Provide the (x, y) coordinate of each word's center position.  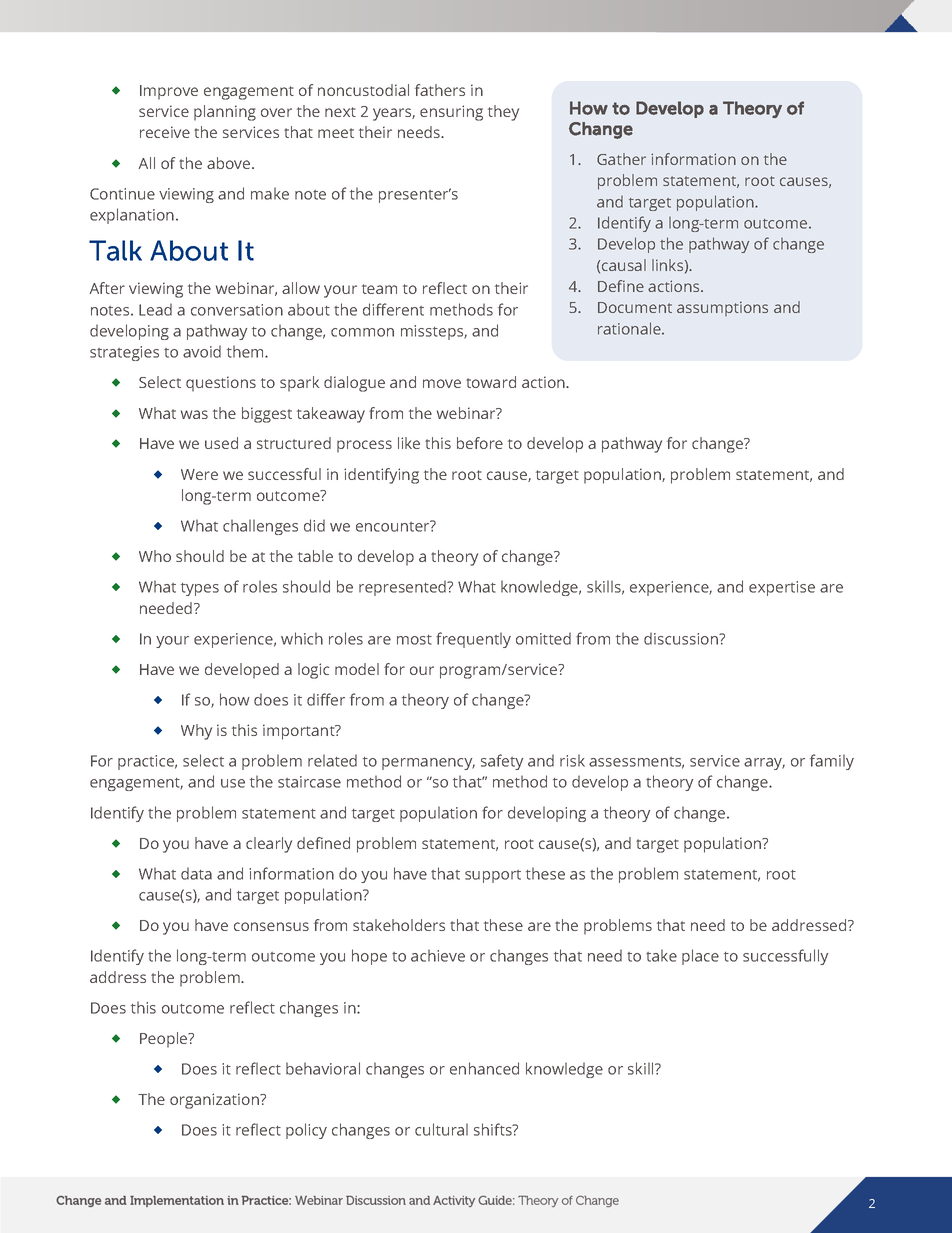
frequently (473, 640)
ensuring (451, 113)
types (200, 589)
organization (215, 1101)
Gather (621, 159)
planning (225, 113)
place (700, 957)
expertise (782, 588)
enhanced (484, 1068)
